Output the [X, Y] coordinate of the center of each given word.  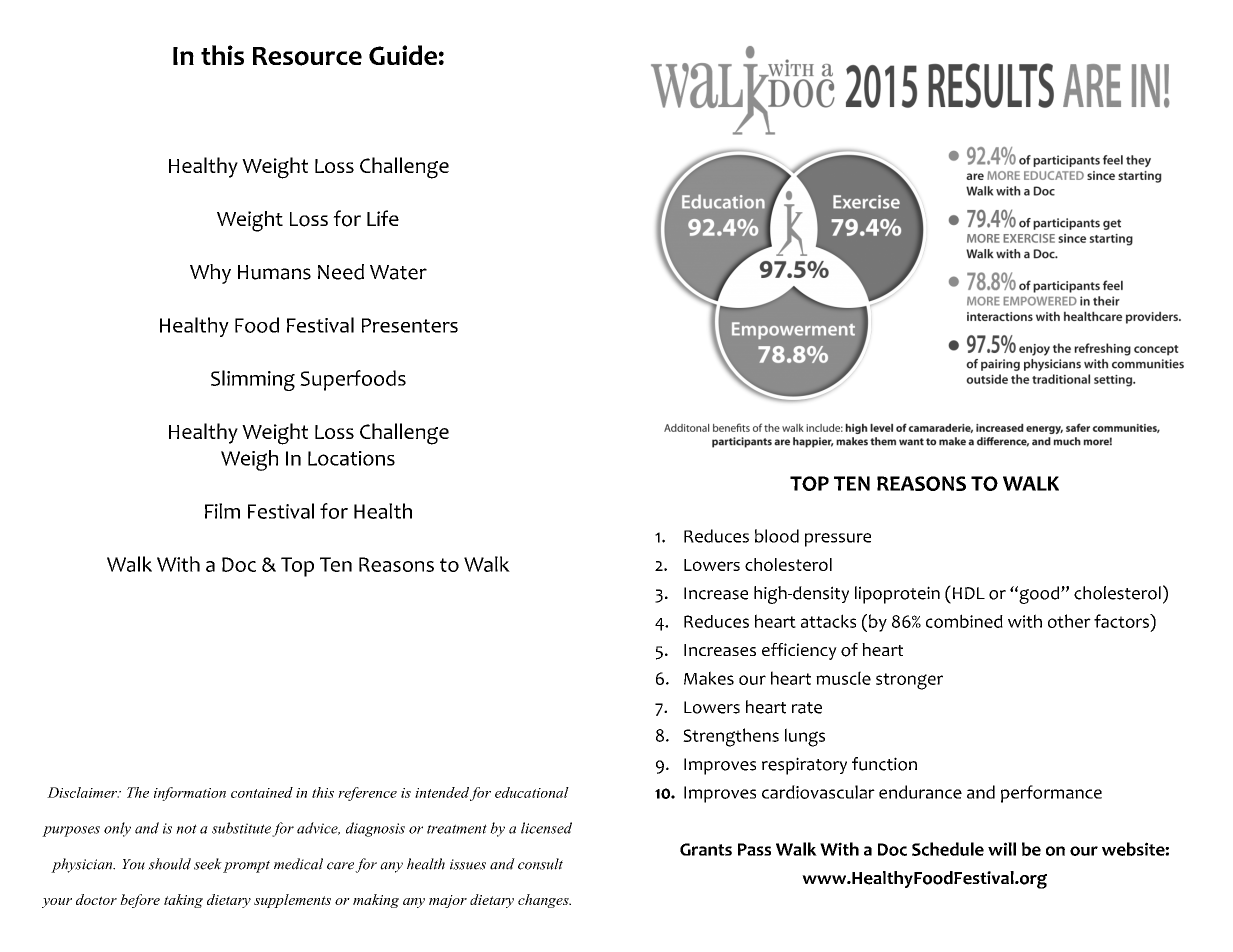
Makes [709, 678]
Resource [307, 56]
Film [222, 511]
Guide [403, 55]
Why [210, 274]
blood [777, 536]
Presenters [410, 325]
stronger [909, 681]
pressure [838, 540]
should [169, 864]
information [190, 794]
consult [540, 864]
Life [383, 218]
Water [398, 272]
